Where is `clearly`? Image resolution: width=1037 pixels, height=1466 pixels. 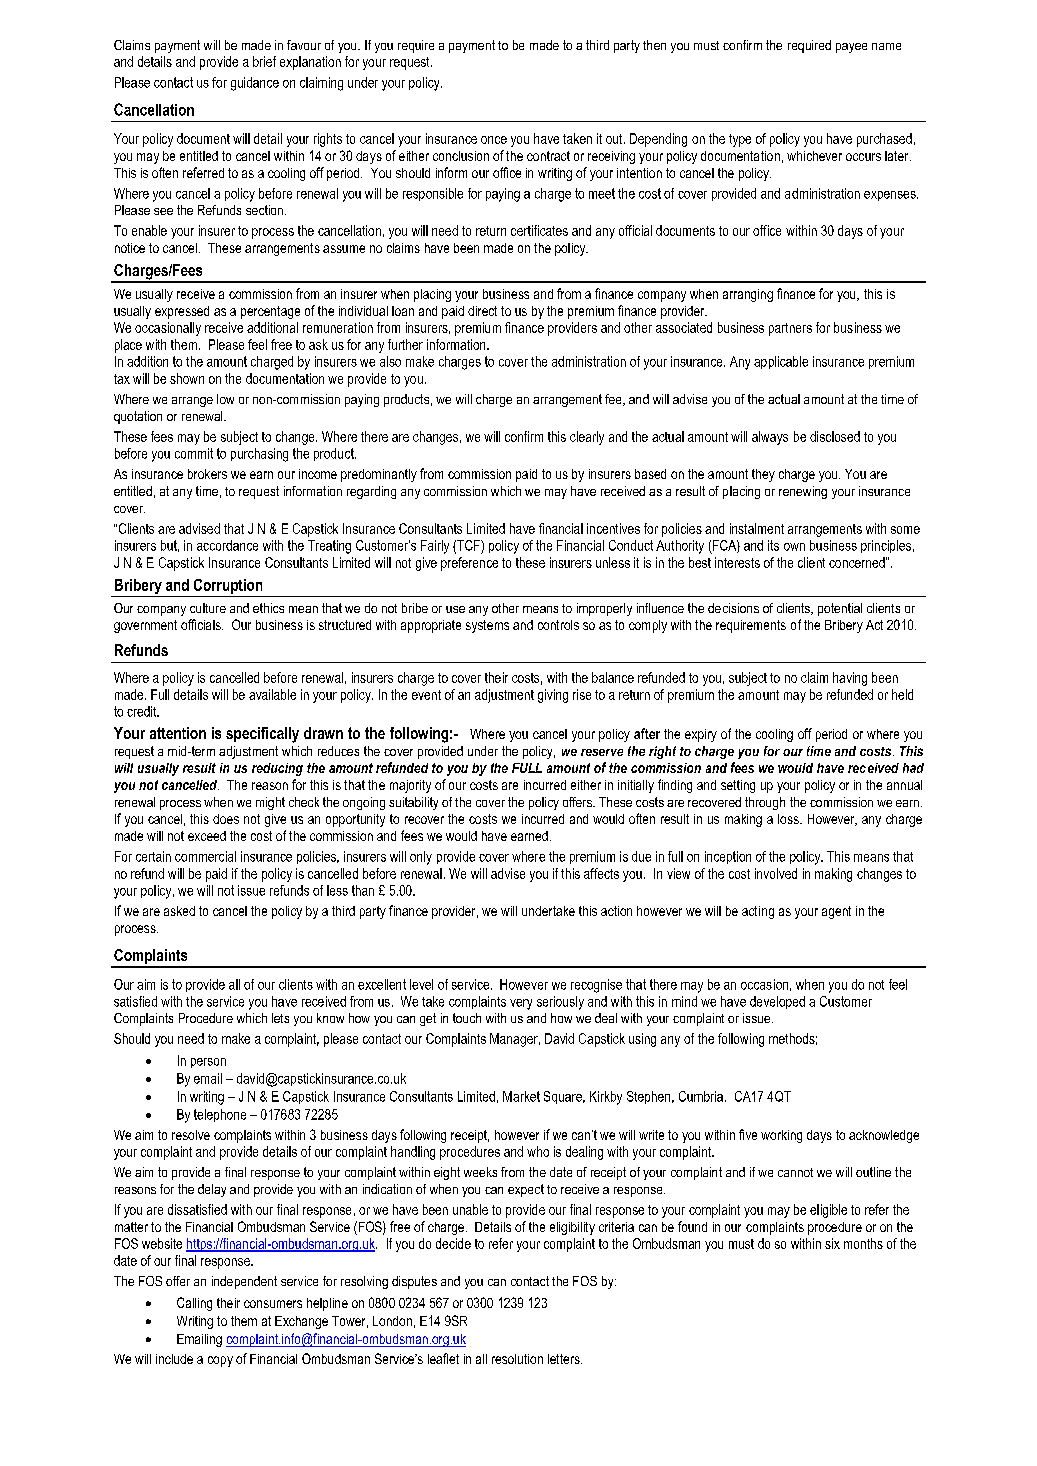
clearly is located at coordinates (587, 438).
